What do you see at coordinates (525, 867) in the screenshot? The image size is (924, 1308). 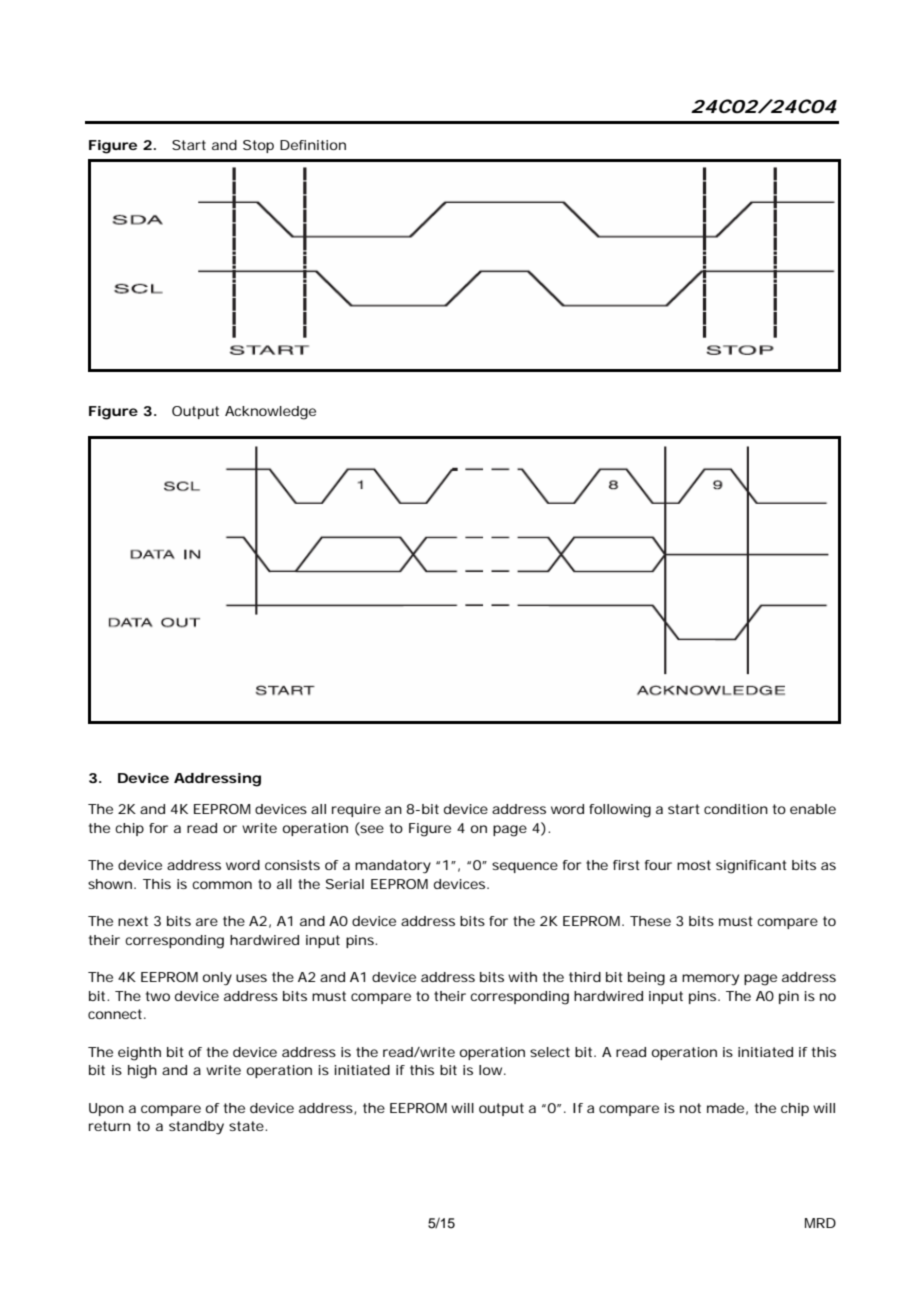 I see `sequence` at bounding box center [525, 867].
